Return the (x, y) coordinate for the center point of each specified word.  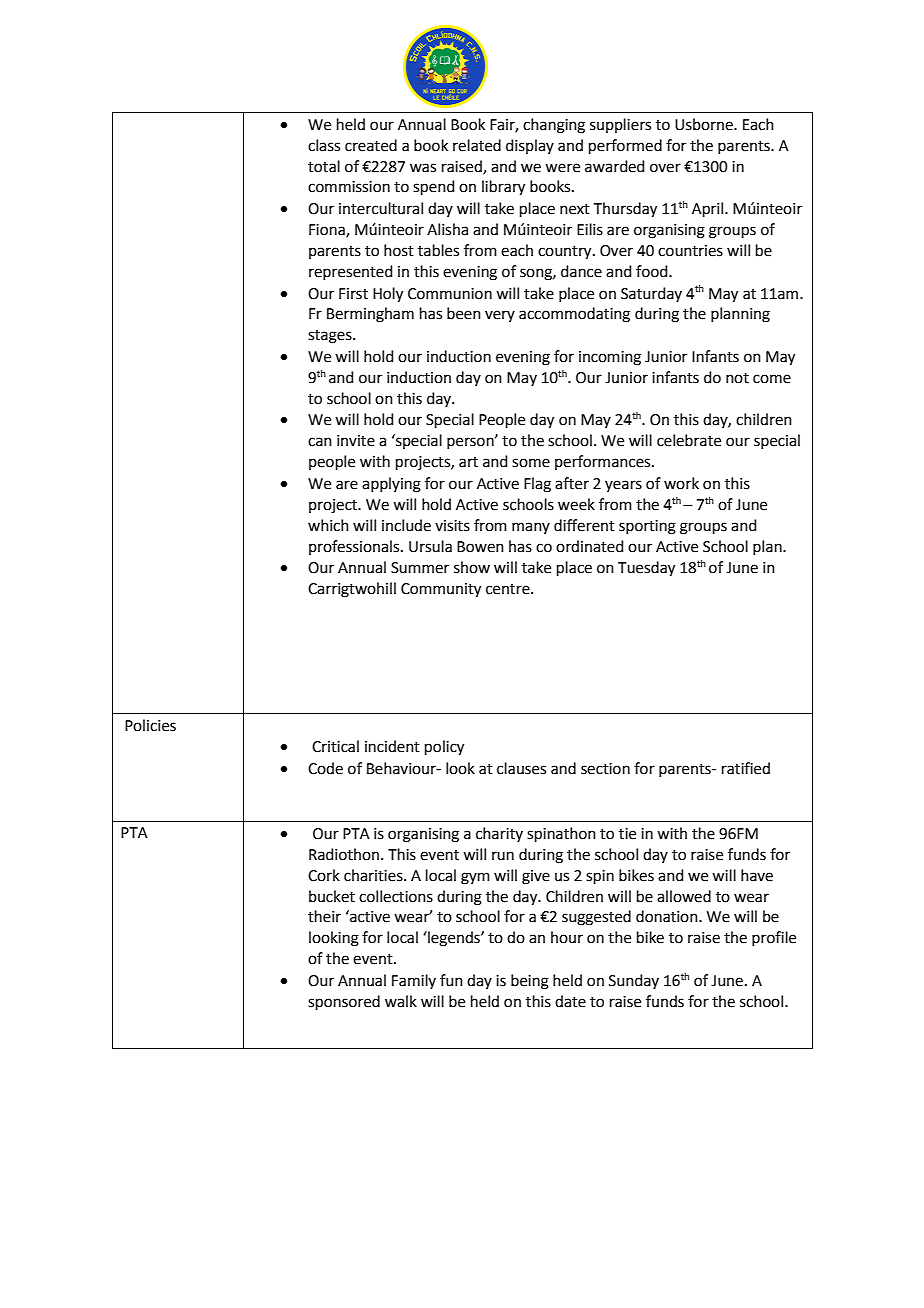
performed (625, 146)
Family (414, 981)
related (477, 145)
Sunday (634, 981)
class (324, 145)
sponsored (344, 1002)
